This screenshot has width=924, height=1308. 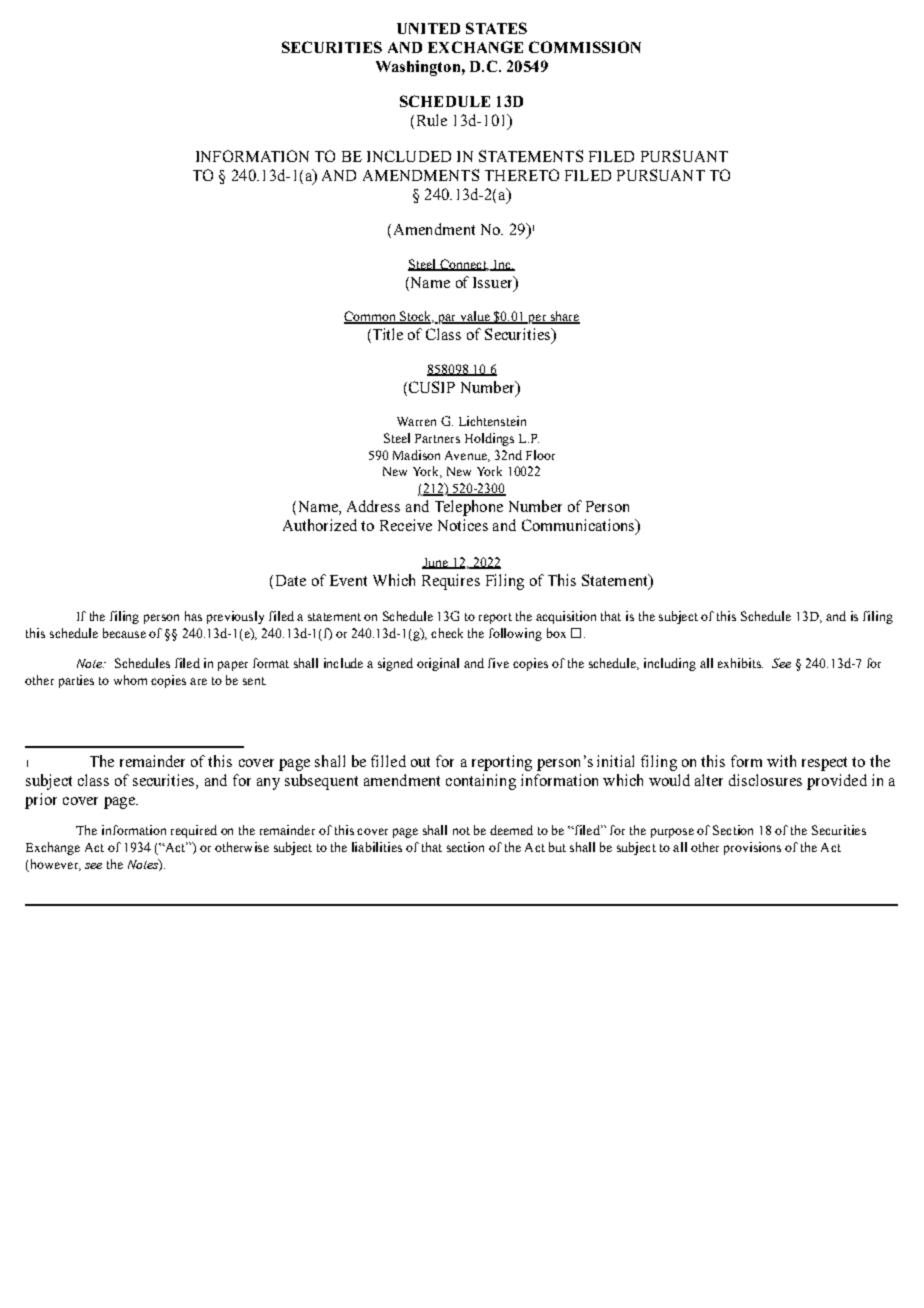 What do you see at coordinates (194, 831) in the screenshot?
I see `required` at bounding box center [194, 831].
